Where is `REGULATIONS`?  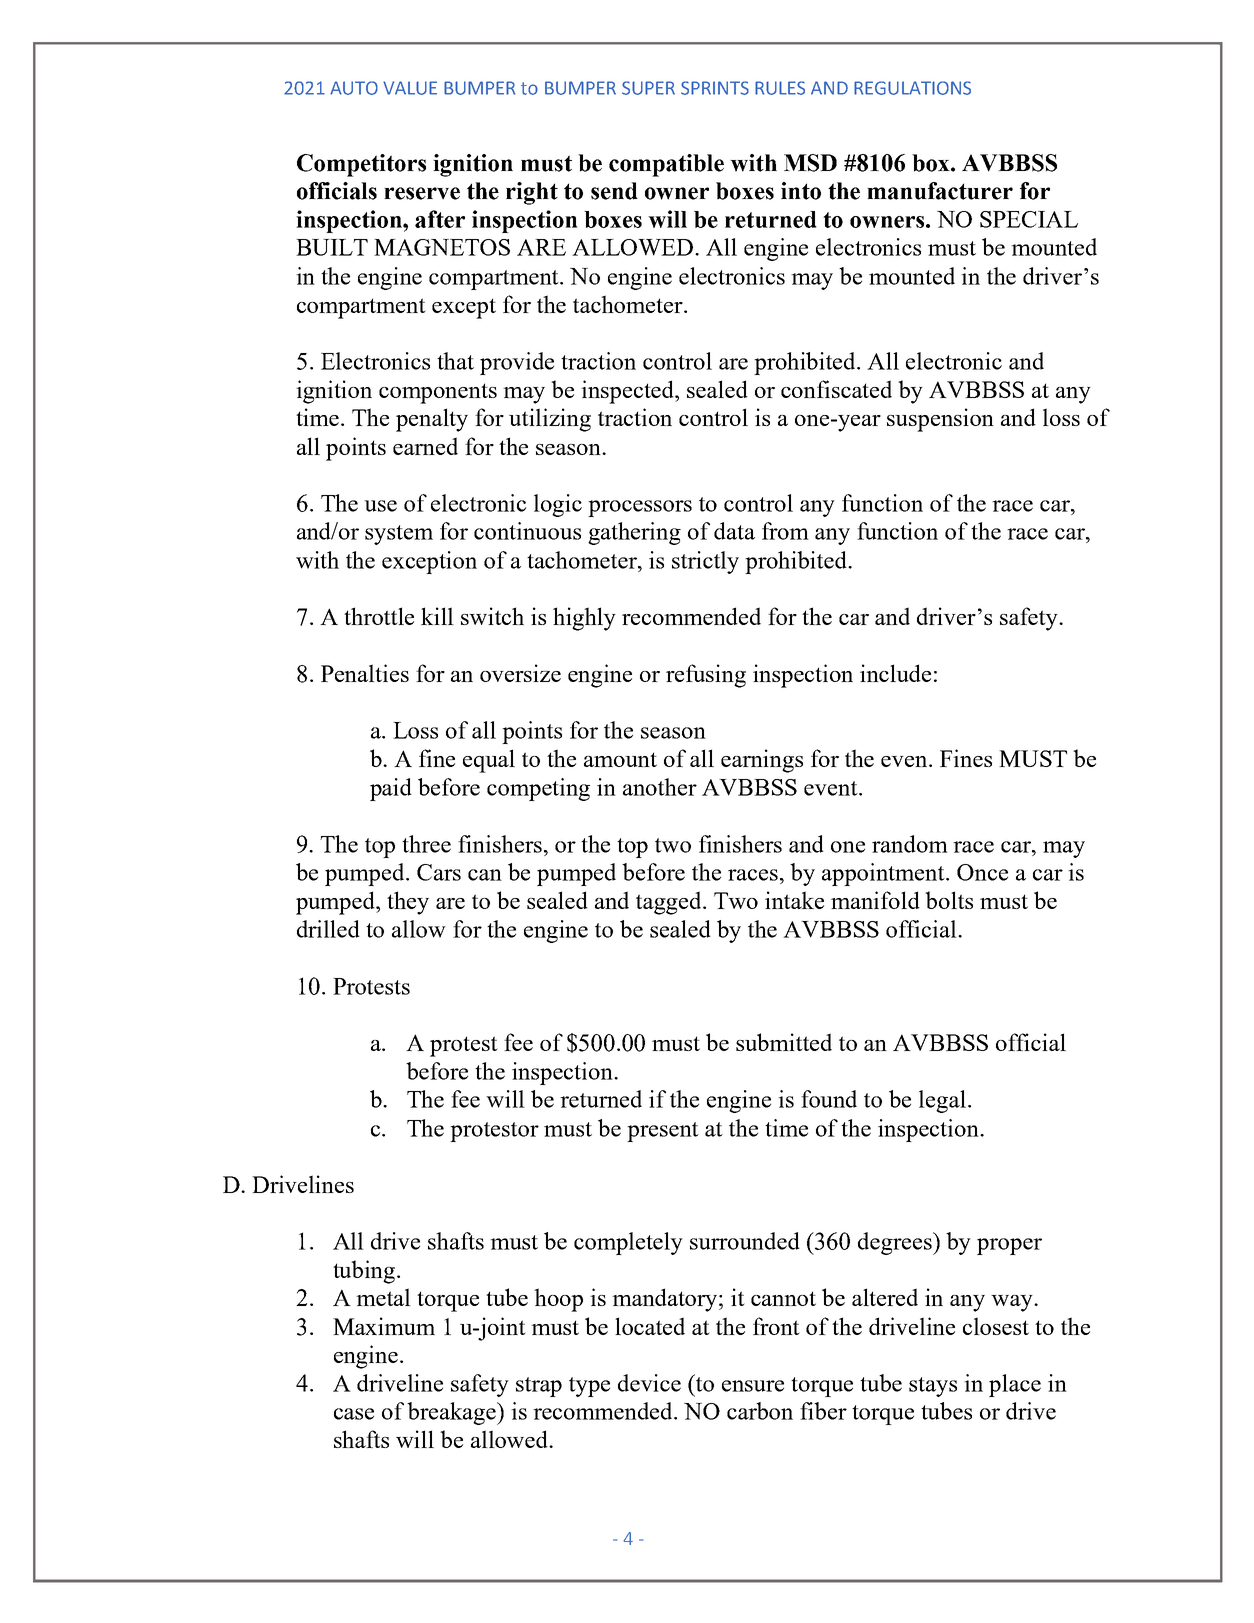
REGULATIONS is located at coordinates (912, 88).
